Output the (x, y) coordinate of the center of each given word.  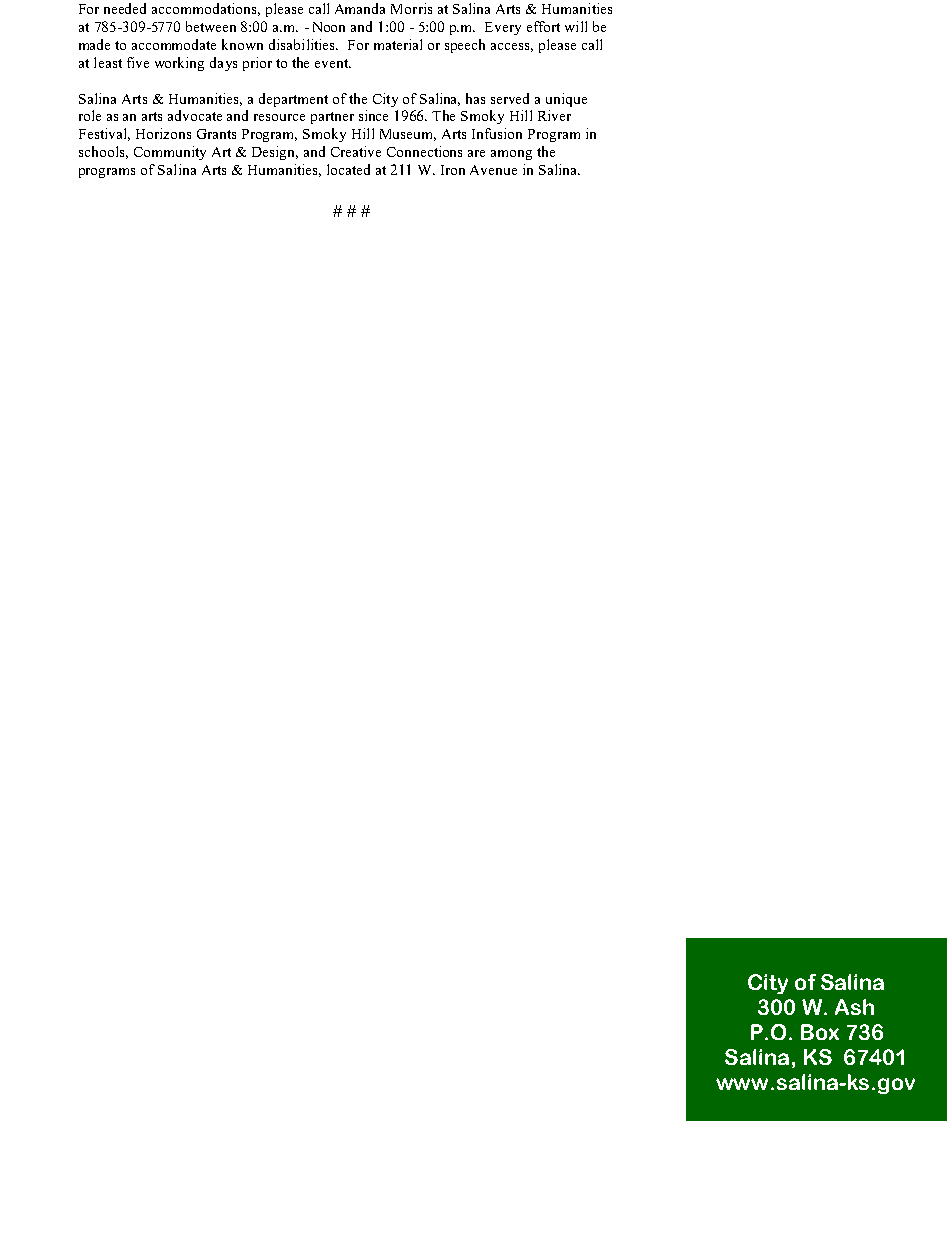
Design (275, 153)
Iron (453, 170)
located (348, 169)
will (576, 26)
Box (820, 1032)
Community (170, 153)
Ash (854, 1007)
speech (465, 46)
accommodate (174, 44)
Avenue (493, 170)
